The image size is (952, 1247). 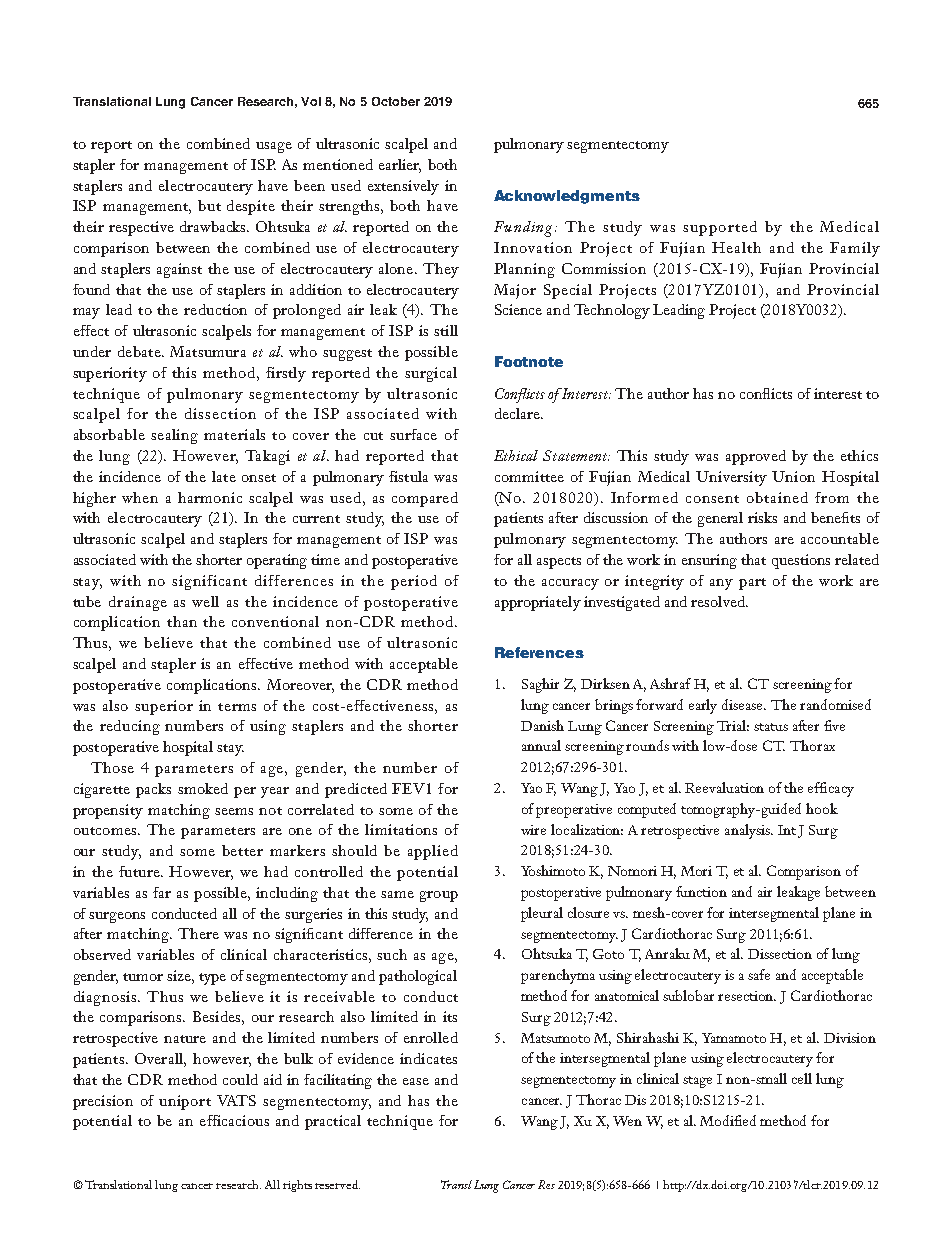 What do you see at coordinates (210, 497) in the screenshot?
I see `harmonic` at bounding box center [210, 497].
